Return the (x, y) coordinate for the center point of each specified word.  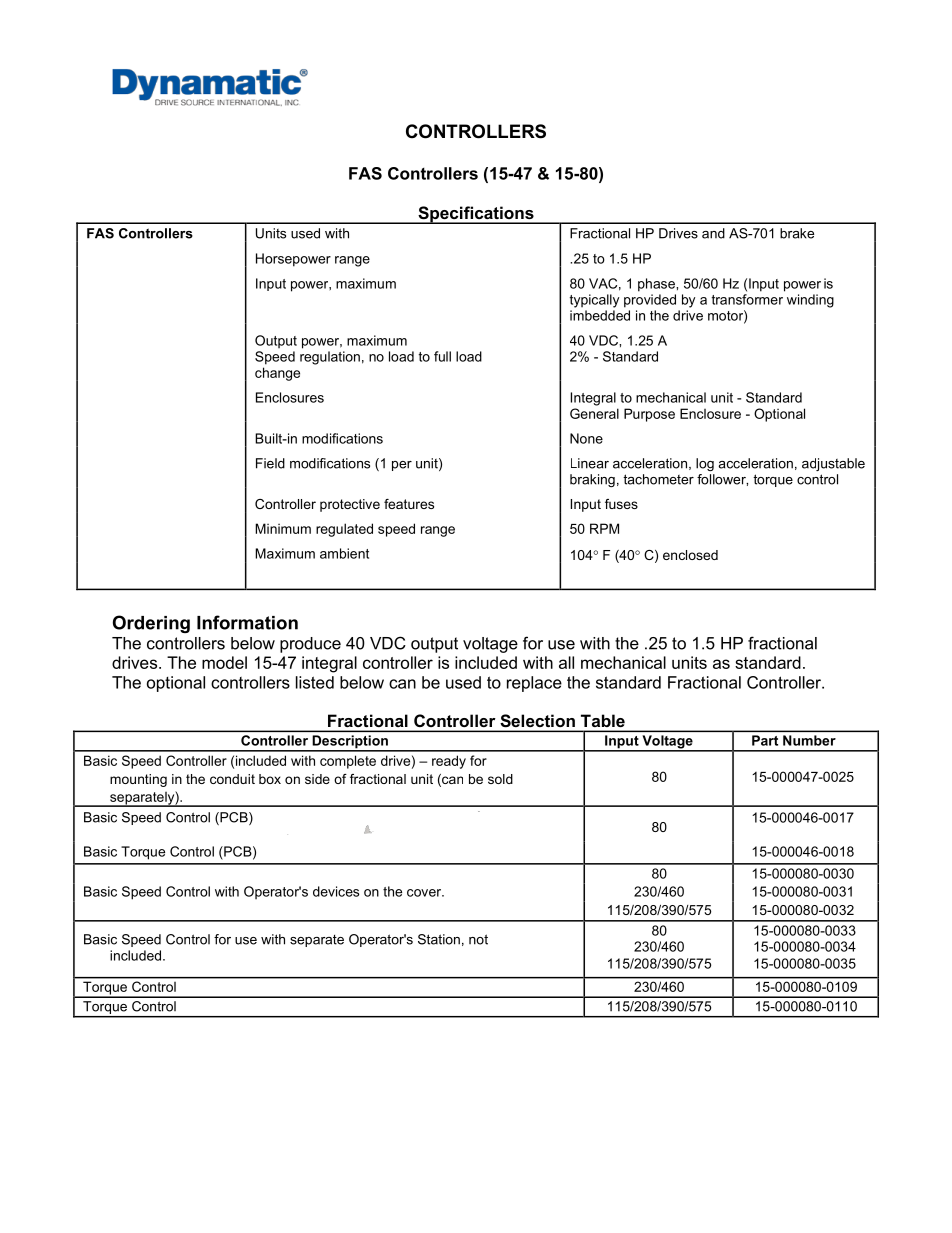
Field (270, 463)
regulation (330, 358)
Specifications (476, 215)
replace (534, 684)
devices (336, 891)
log (705, 464)
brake (797, 233)
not (478, 939)
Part (765, 740)
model (224, 662)
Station (439, 939)
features (409, 504)
